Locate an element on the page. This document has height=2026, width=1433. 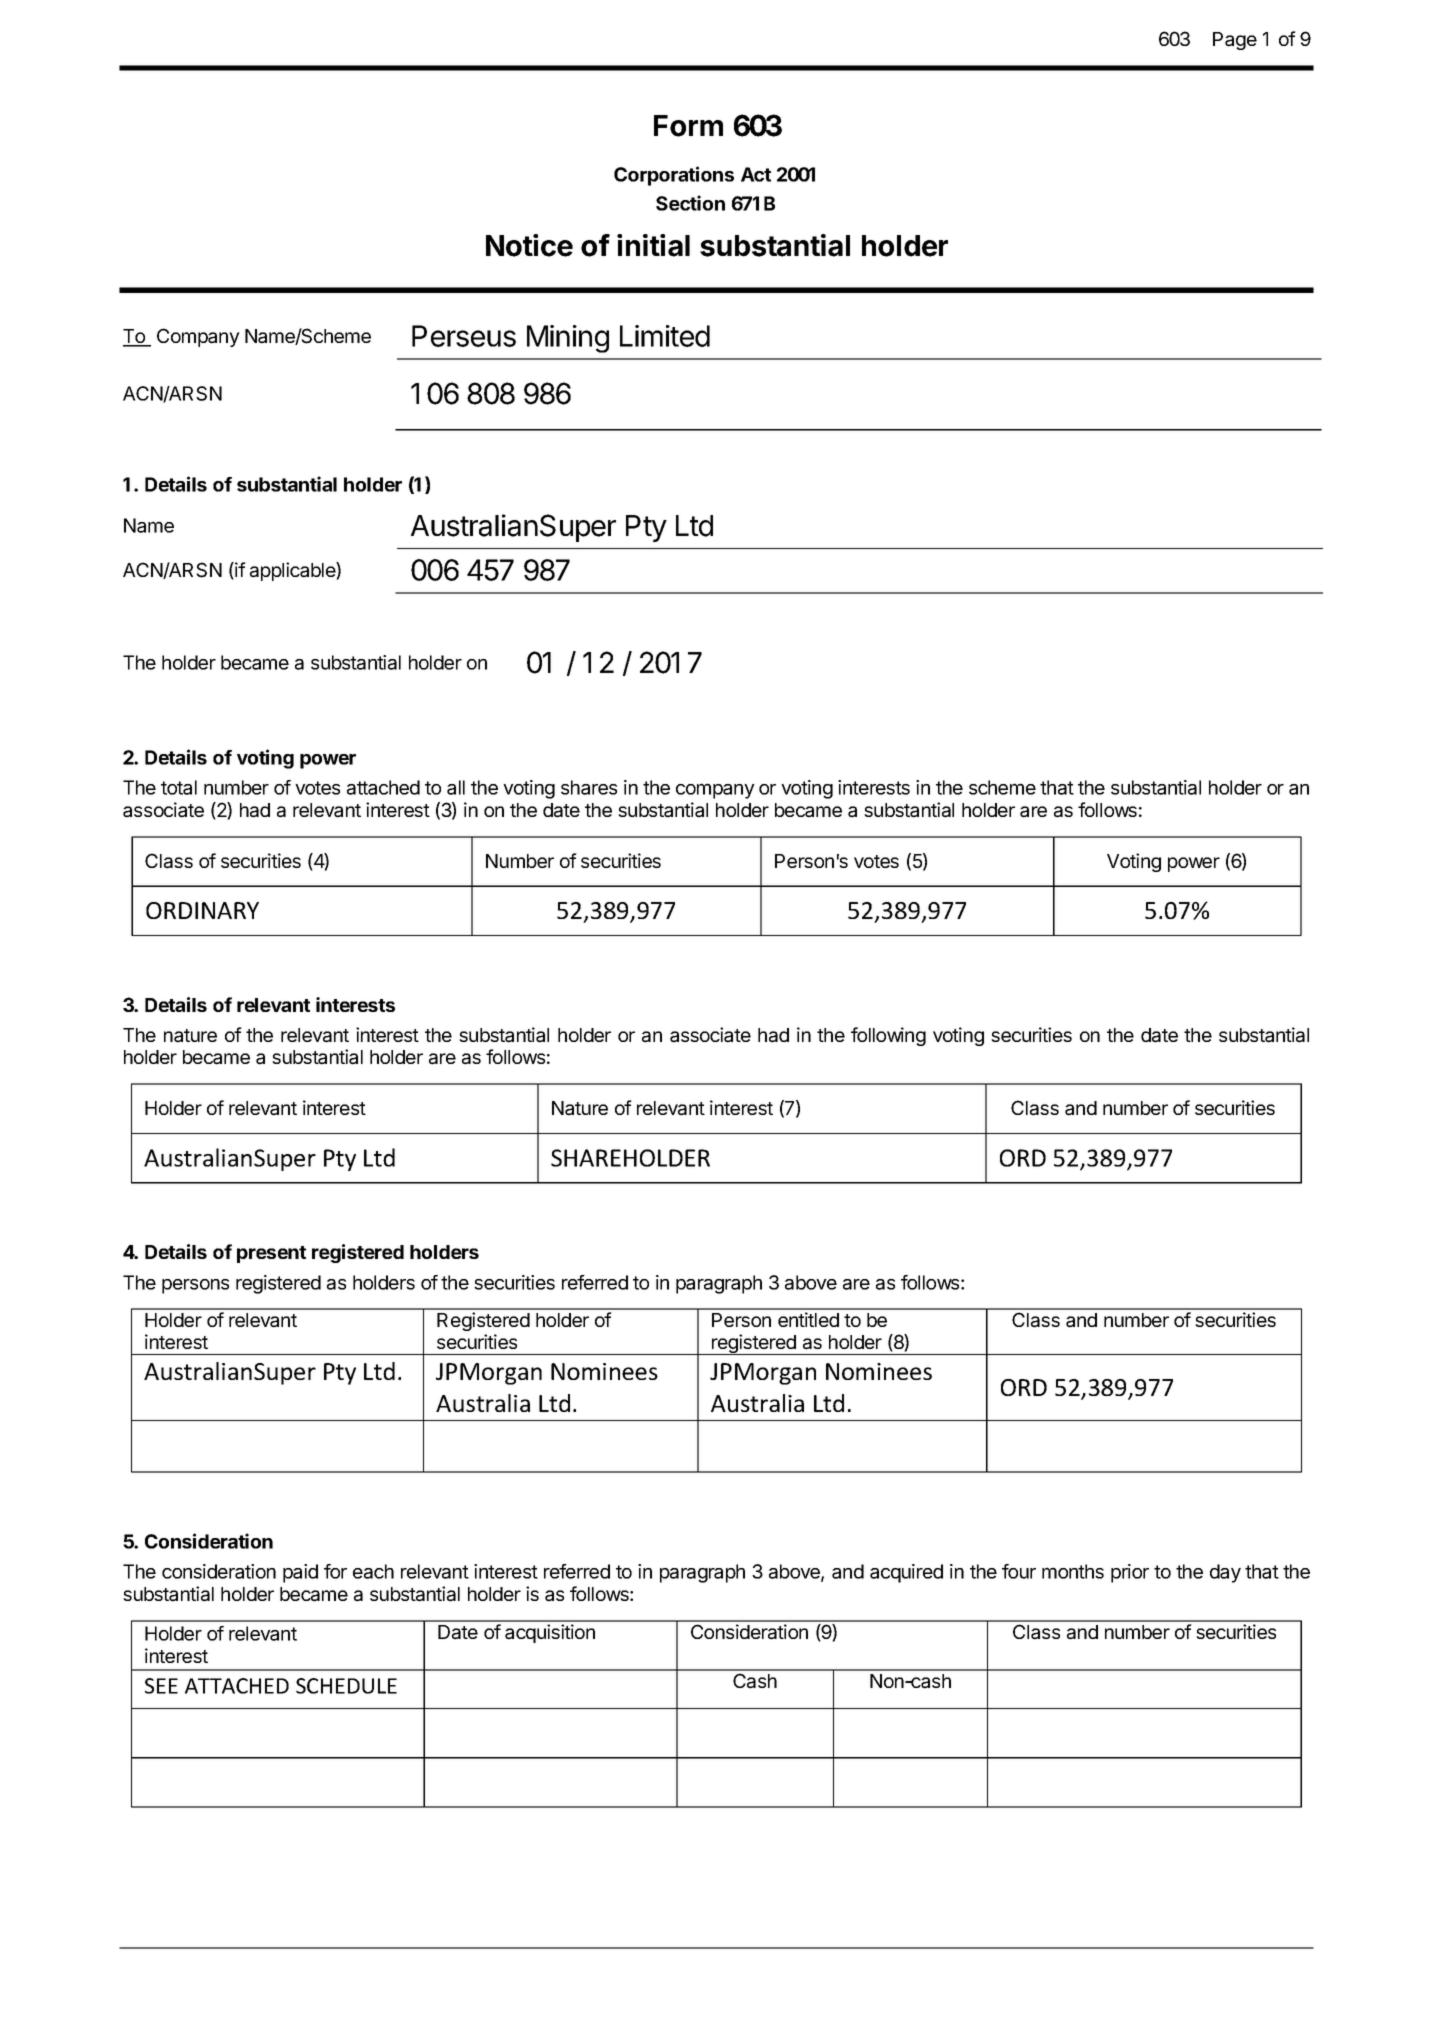
paid is located at coordinates (300, 1573).
